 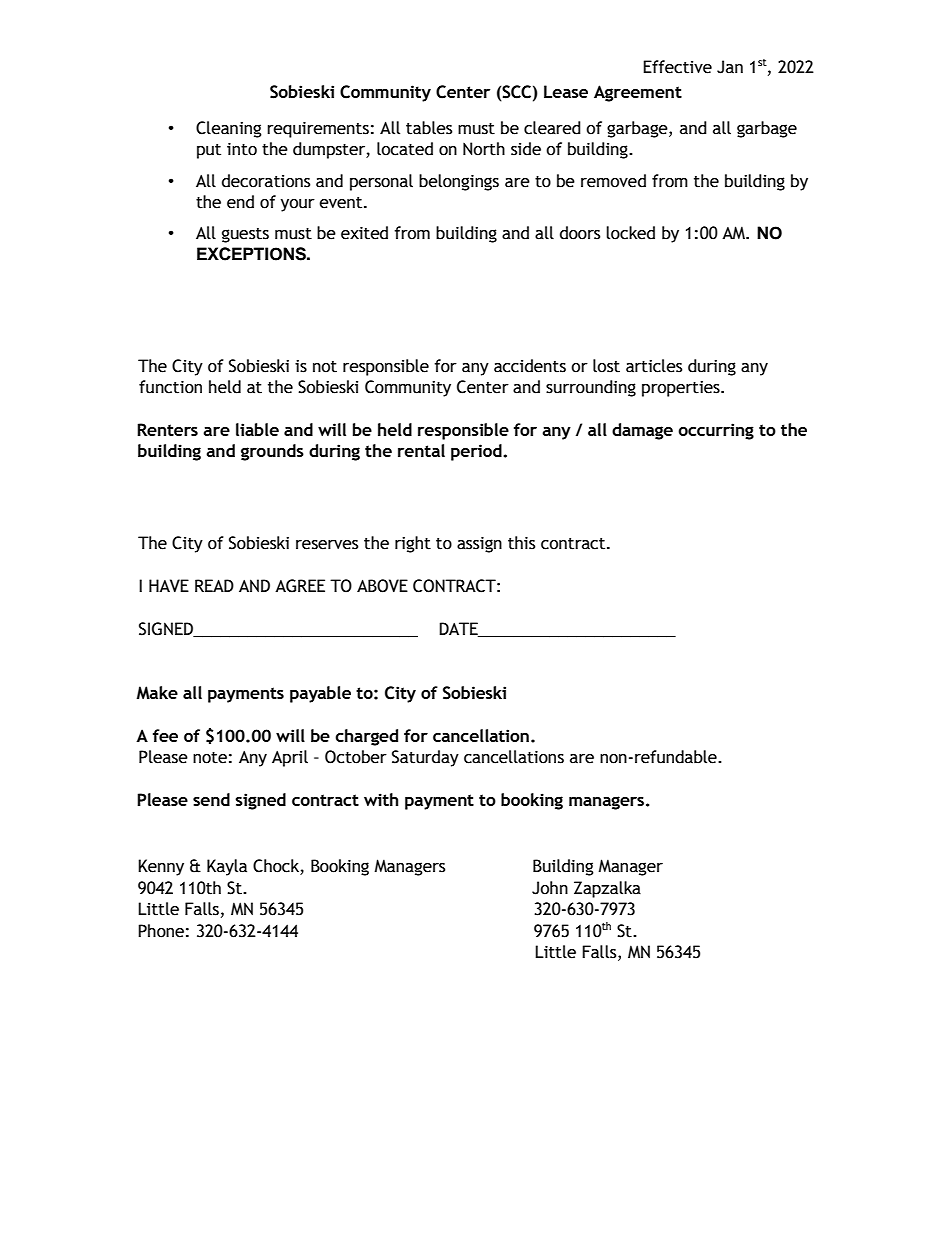 I want to click on Effective, so click(x=677, y=67).
